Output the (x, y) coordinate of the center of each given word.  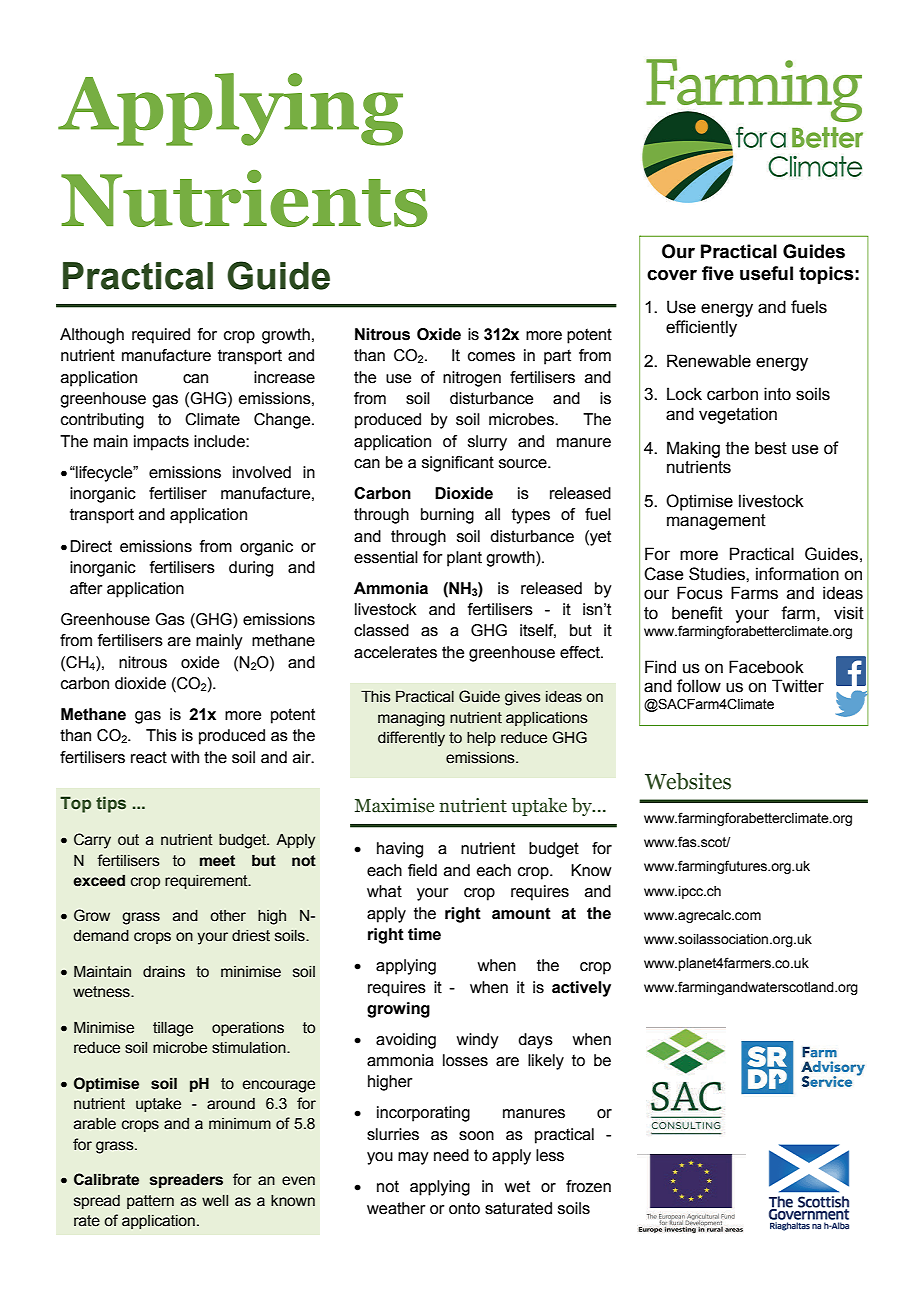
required (161, 336)
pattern (150, 1202)
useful (766, 273)
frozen (588, 1186)
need (451, 1155)
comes (491, 357)
